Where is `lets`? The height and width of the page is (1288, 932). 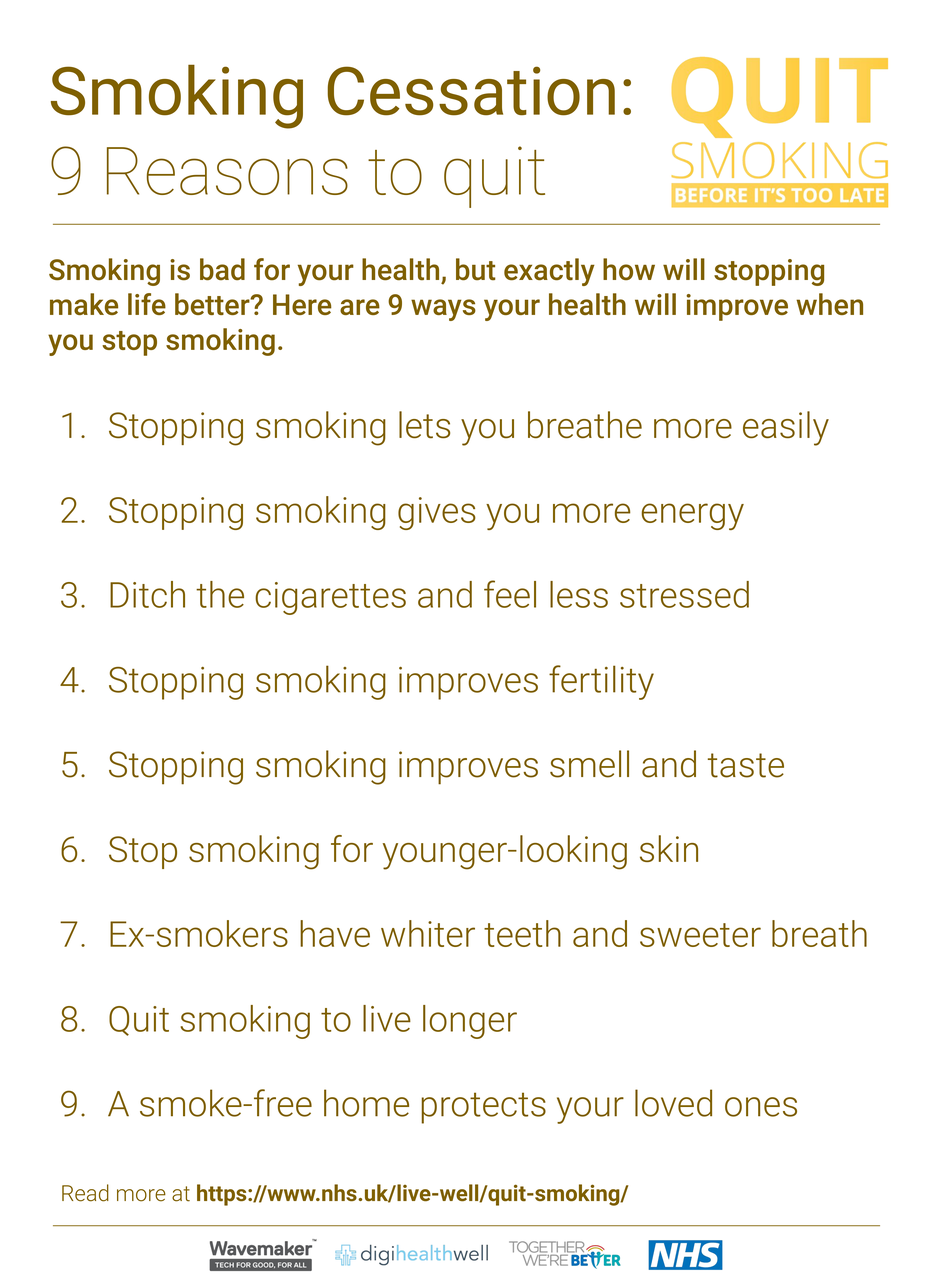 lets is located at coordinates (424, 425).
